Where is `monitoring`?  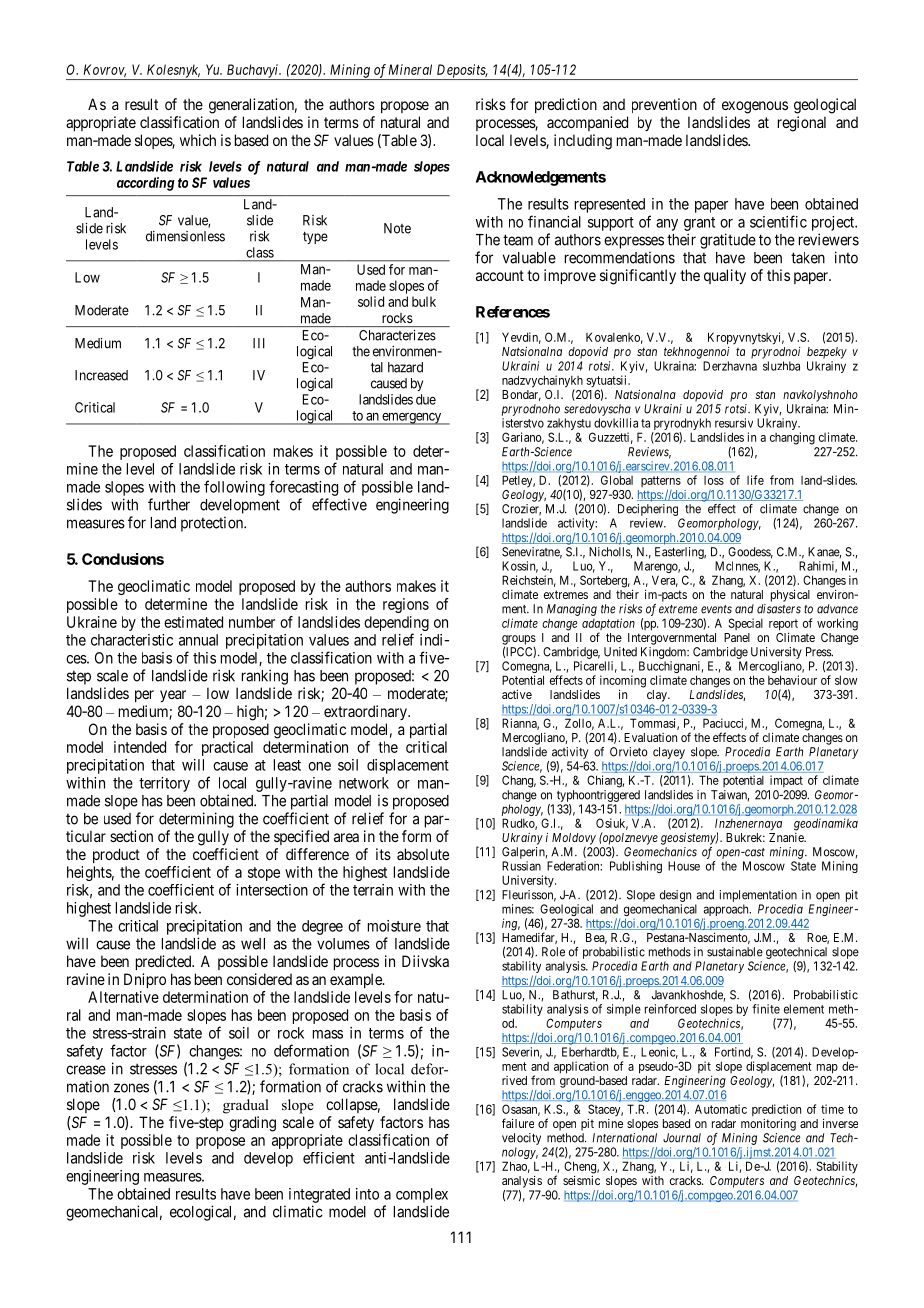
monitoring is located at coordinates (768, 1125).
